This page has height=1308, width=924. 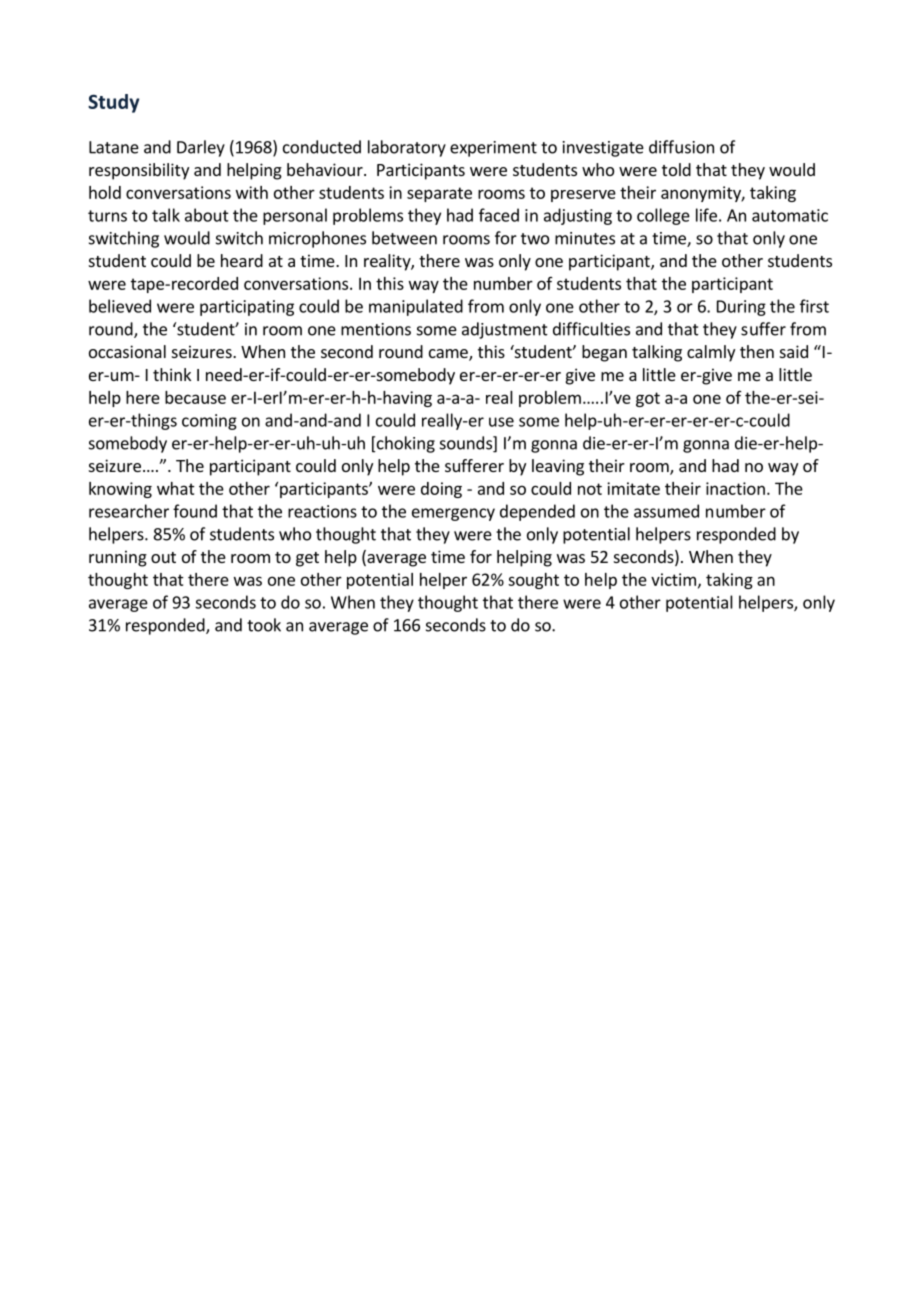 I want to click on heard, so click(x=242, y=260).
